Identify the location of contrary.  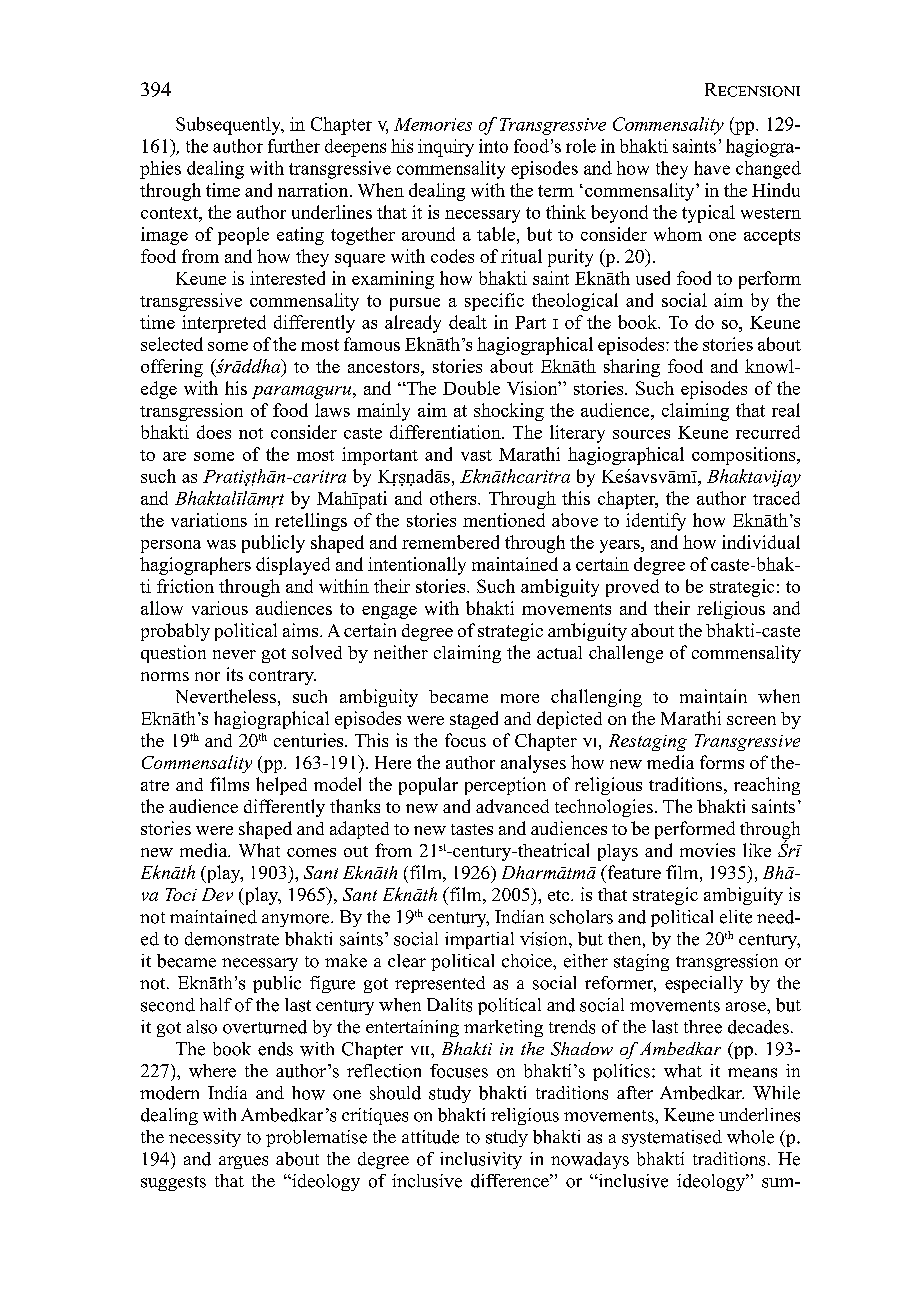
(282, 677).
